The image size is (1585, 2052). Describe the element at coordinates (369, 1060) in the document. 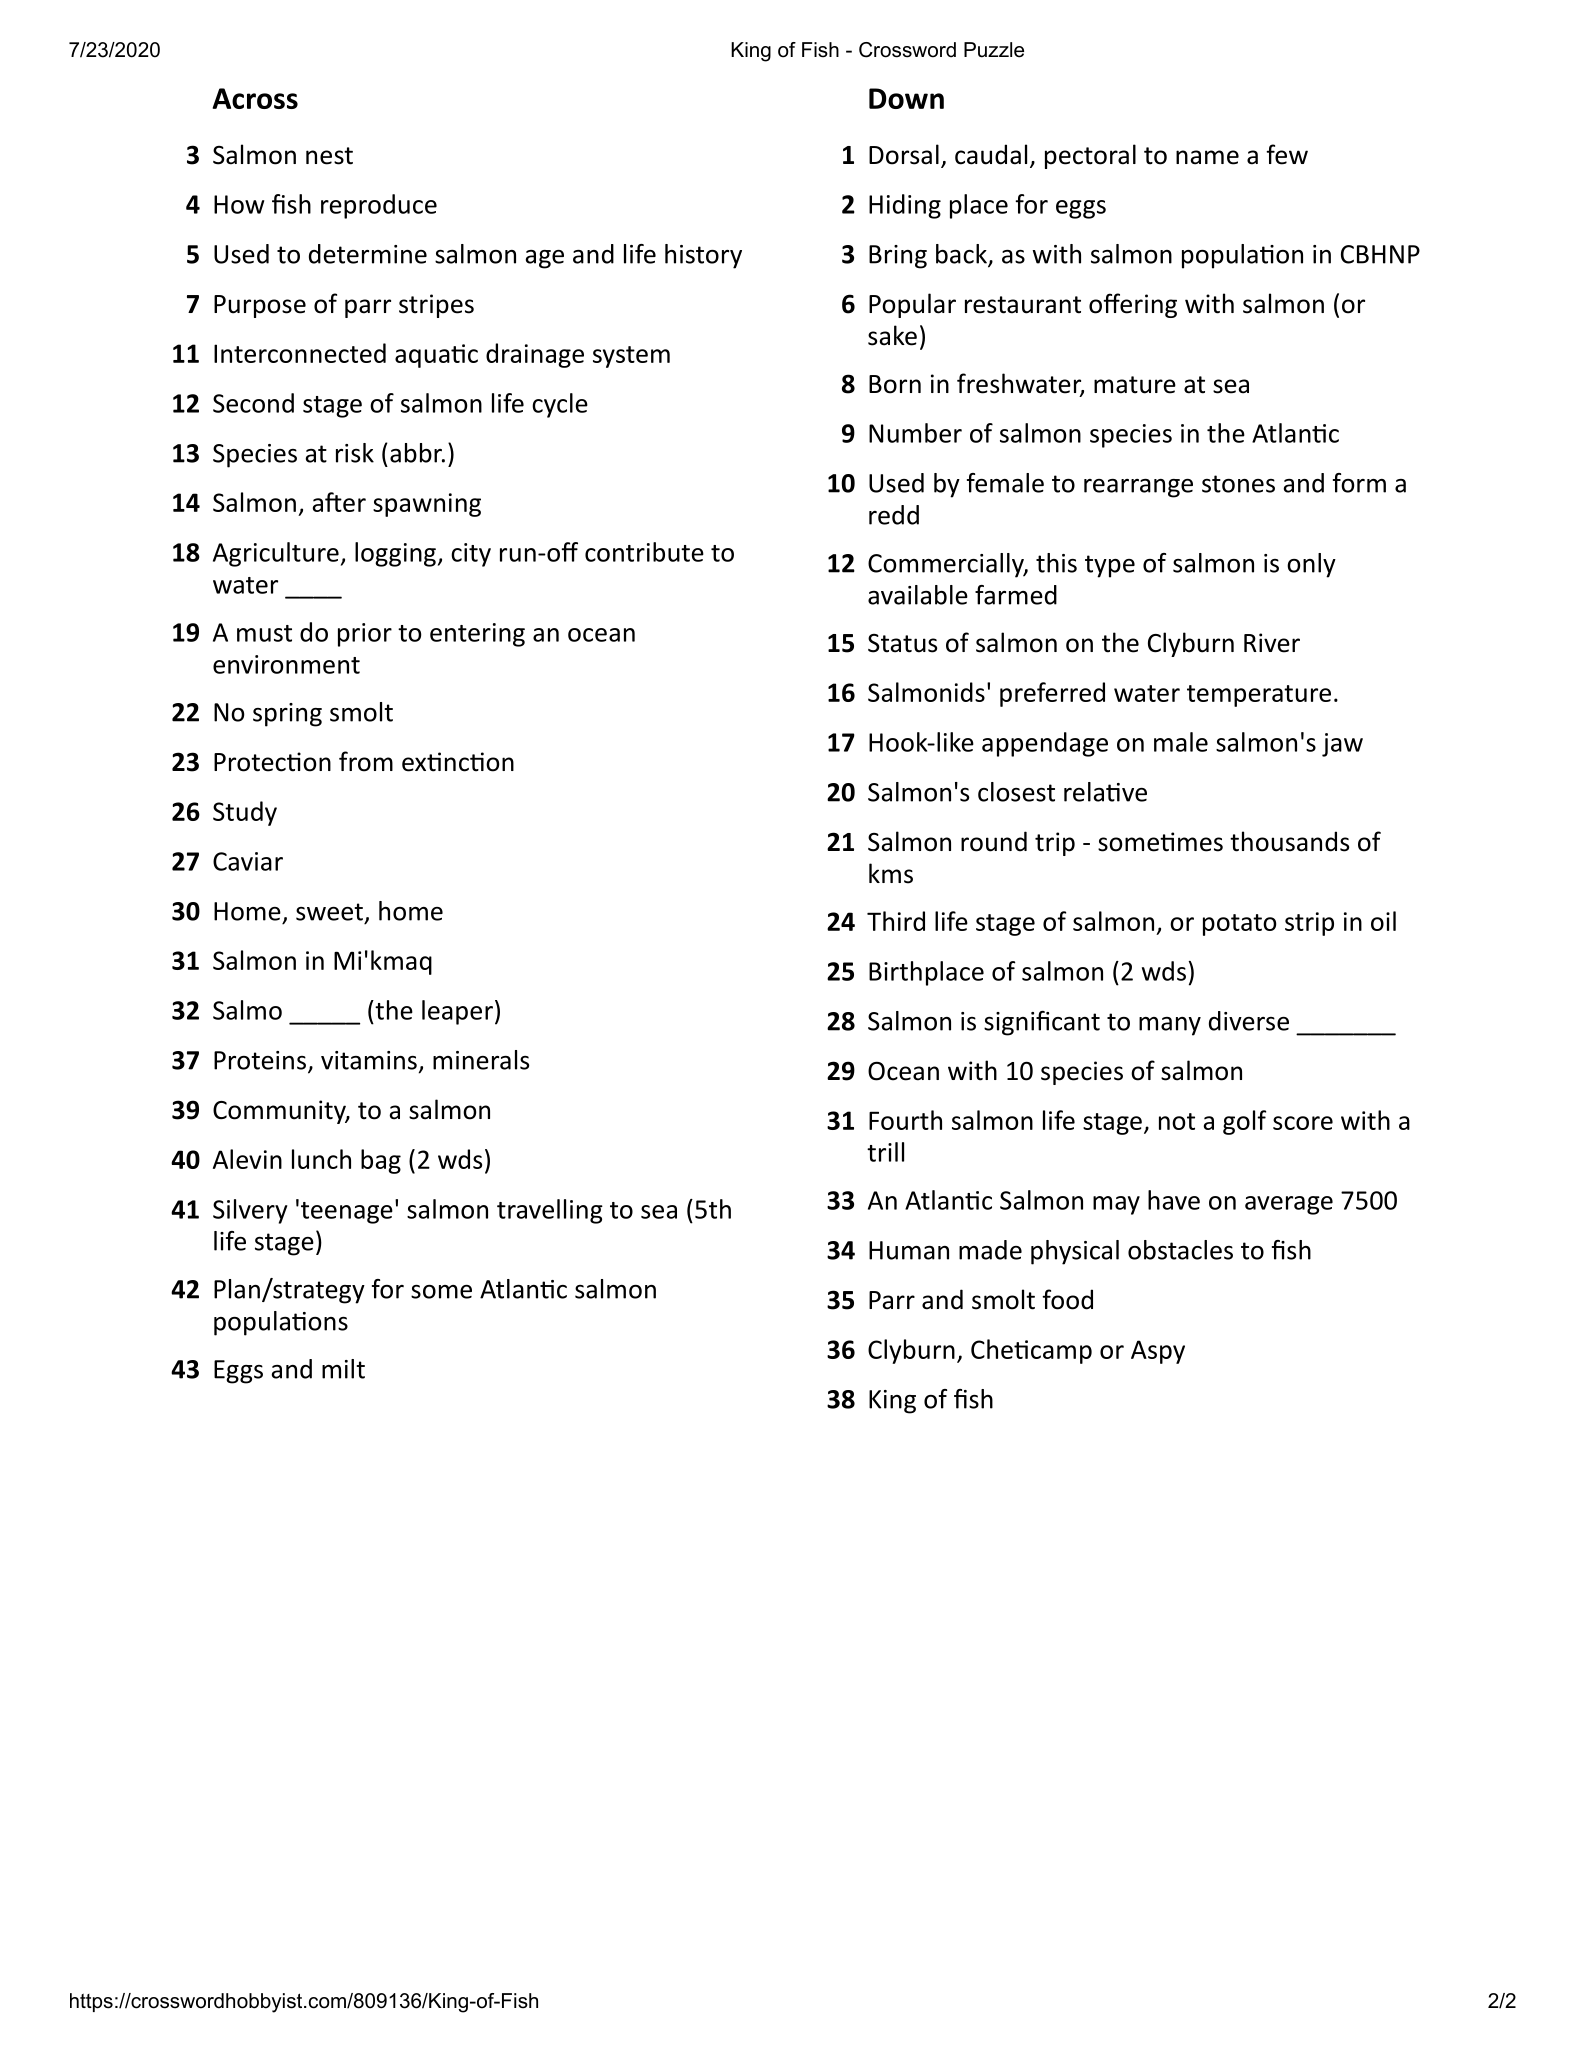

I see `vitamins` at that location.
